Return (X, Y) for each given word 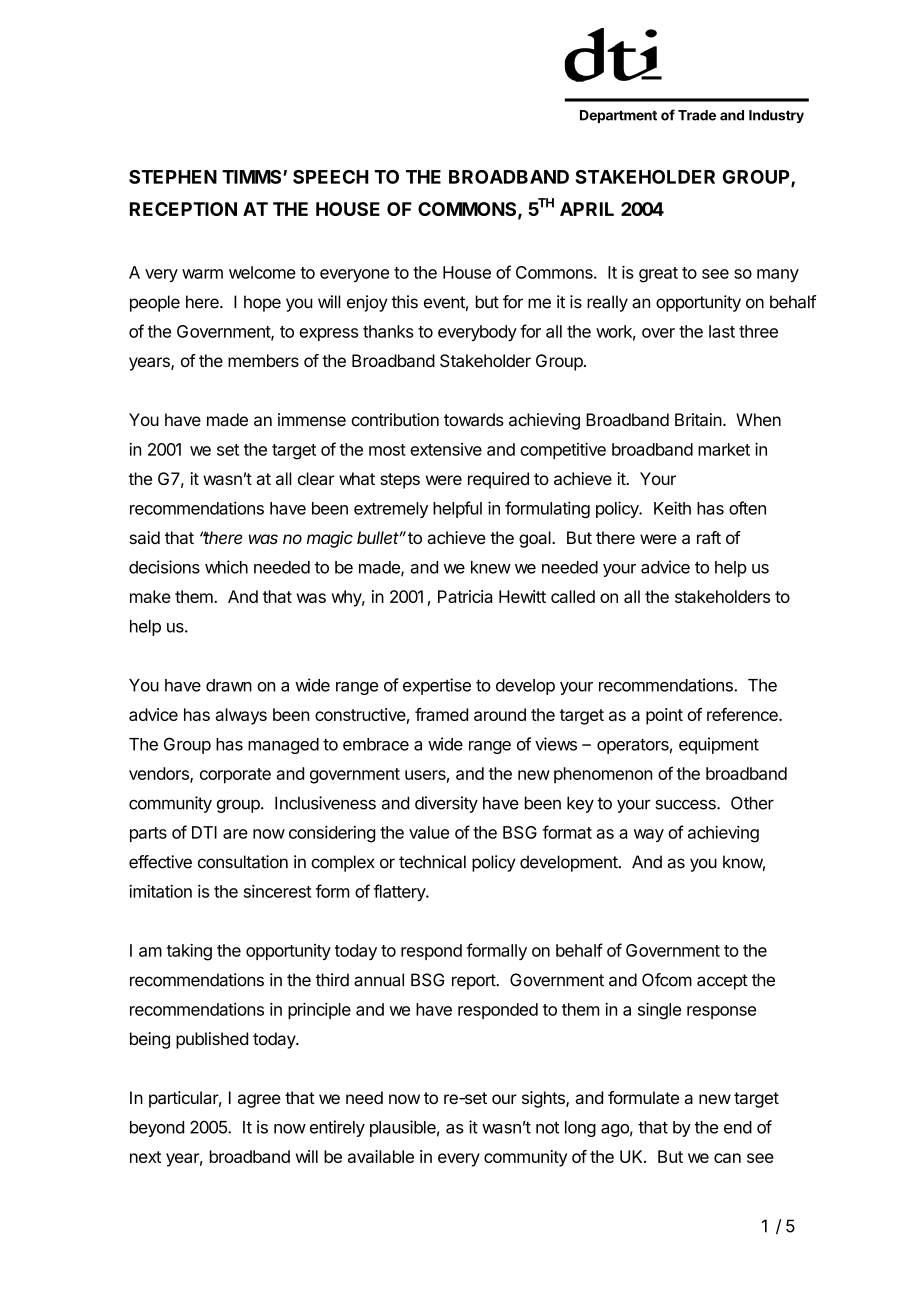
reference (743, 714)
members (263, 360)
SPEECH (331, 177)
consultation (243, 862)
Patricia (465, 596)
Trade (697, 115)
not (547, 1127)
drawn (229, 685)
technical (432, 862)
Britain (698, 419)
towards (474, 419)
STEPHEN (173, 177)
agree (259, 1101)
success (686, 804)
